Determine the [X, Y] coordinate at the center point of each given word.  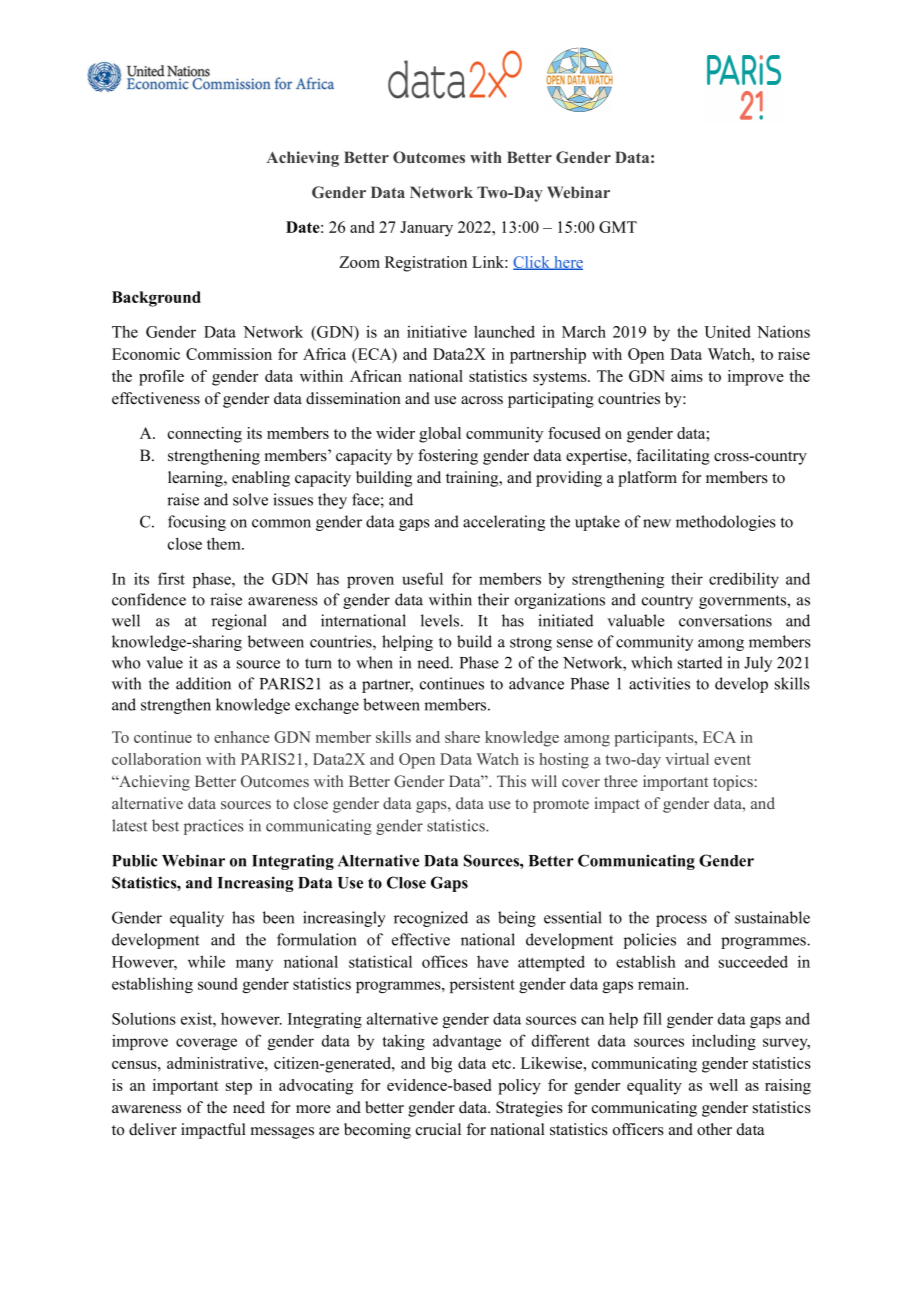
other [714, 1129]
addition [203, 683]
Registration [426, 264]
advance [536, 683]
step [239, 1088]
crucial [438, 1129]
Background [156, 299]
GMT [618, 227]
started [700, 662]
